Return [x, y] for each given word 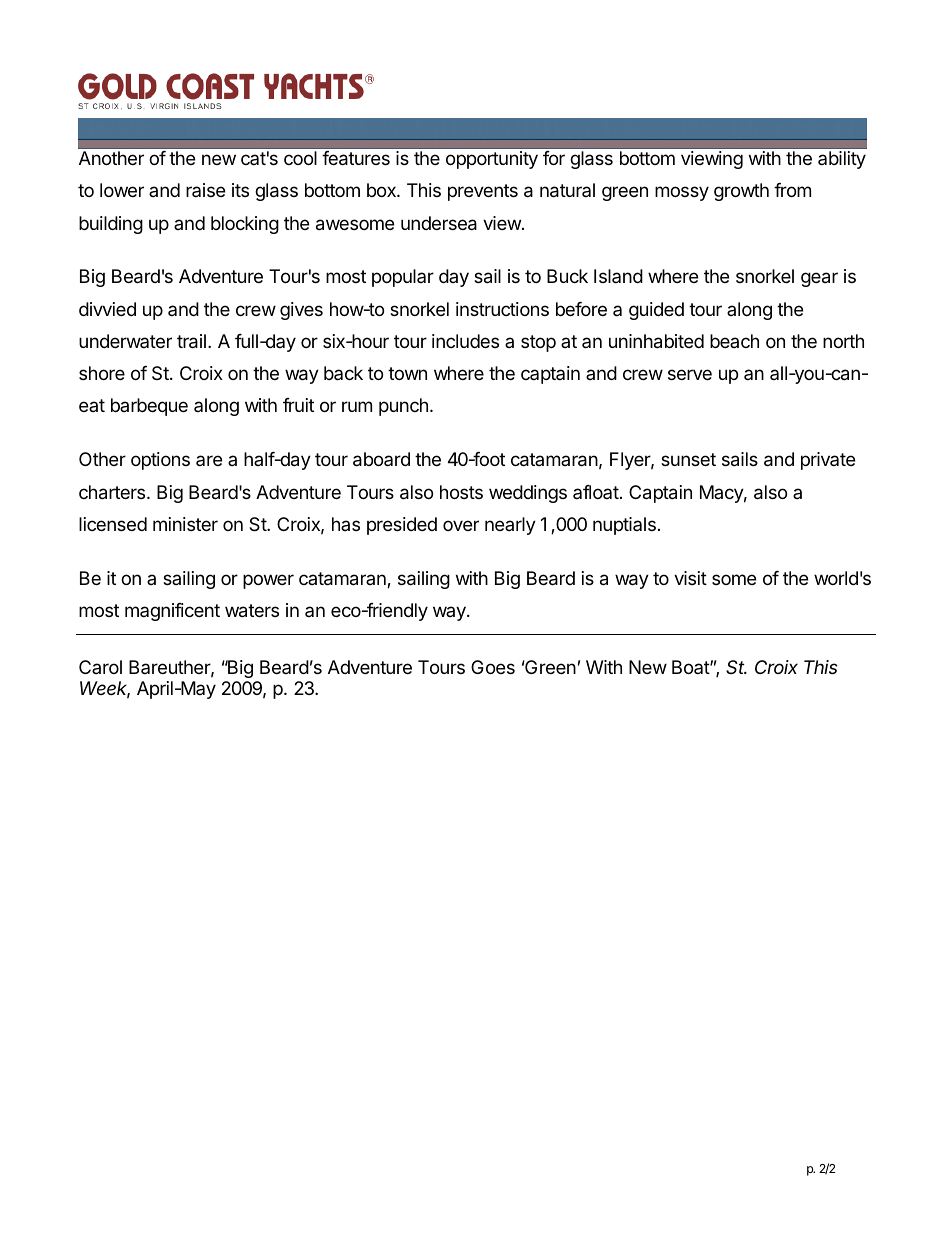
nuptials [624, 526]
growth [741, 192]
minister [185, 524]
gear [819, 279]
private [828, 461]
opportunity [492, 160]
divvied [107, 309]
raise [205, 190]
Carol [100, 667]
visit [690, 578]
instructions [502, 309]
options [160, 461]
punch [403, 407]
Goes [493, 667]
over [461, 525]
